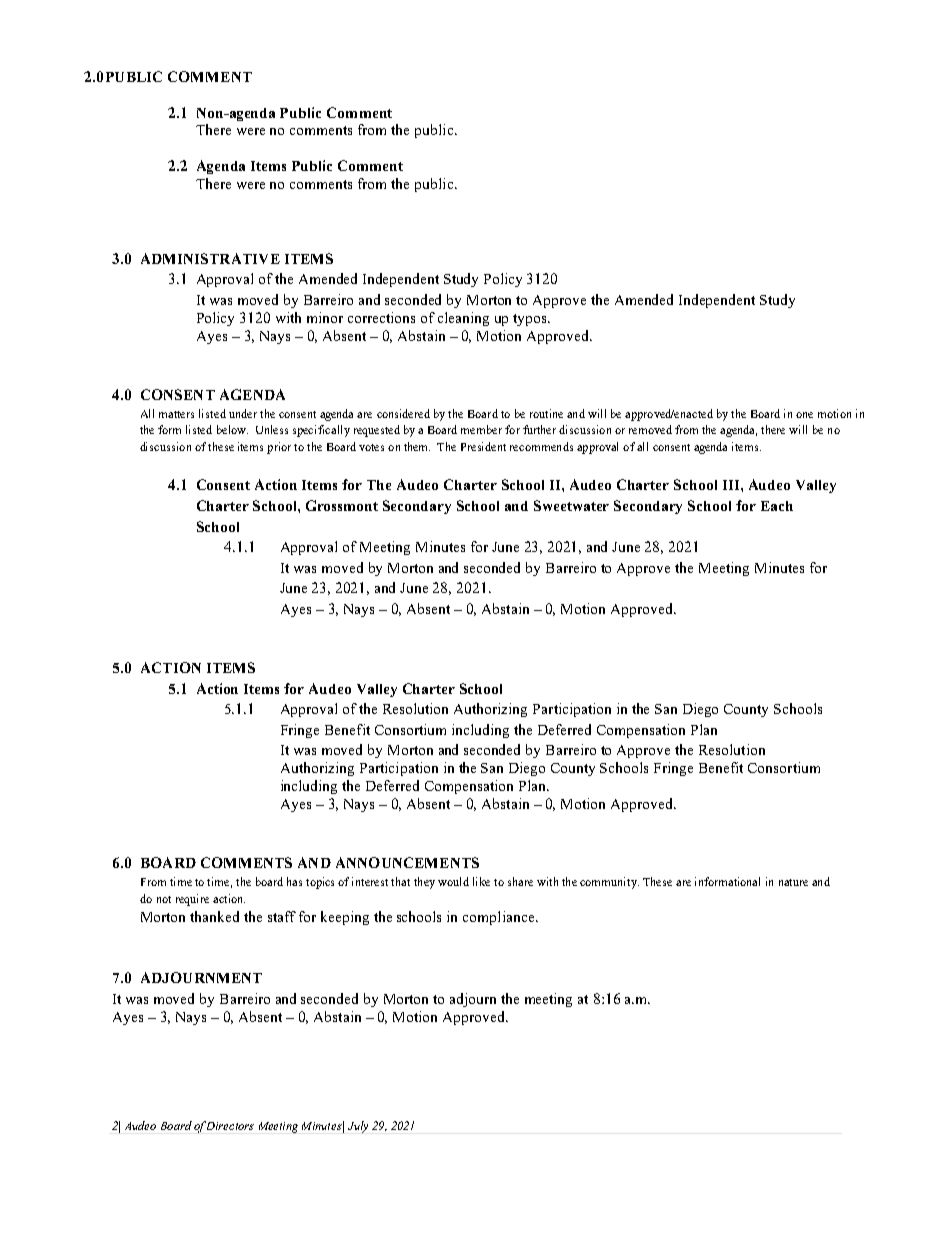  Describe the element at coordinates (230, 1126) in the screenshot. I see `Directors` at that location.
